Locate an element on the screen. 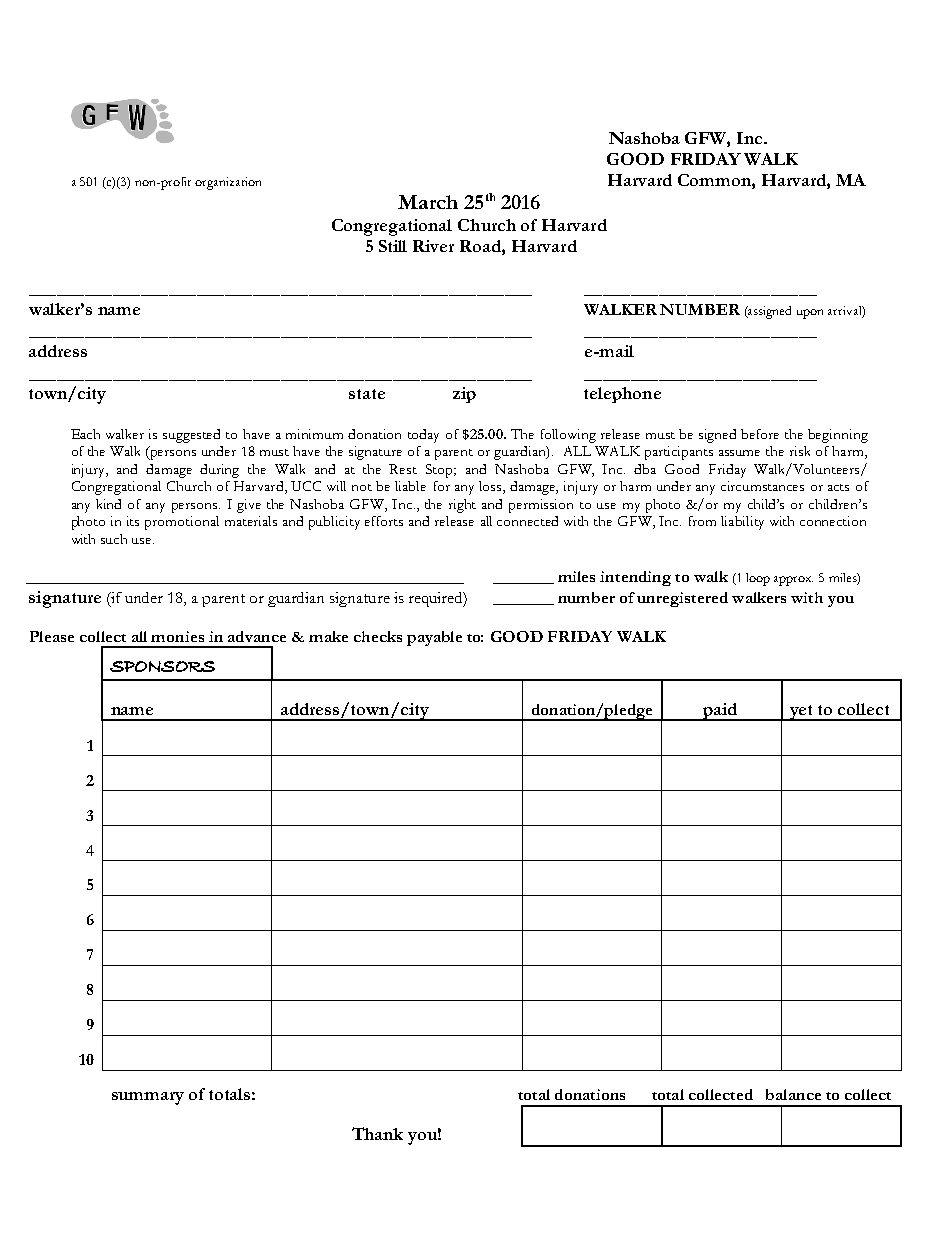  right is located at coordinates (462, 506).
